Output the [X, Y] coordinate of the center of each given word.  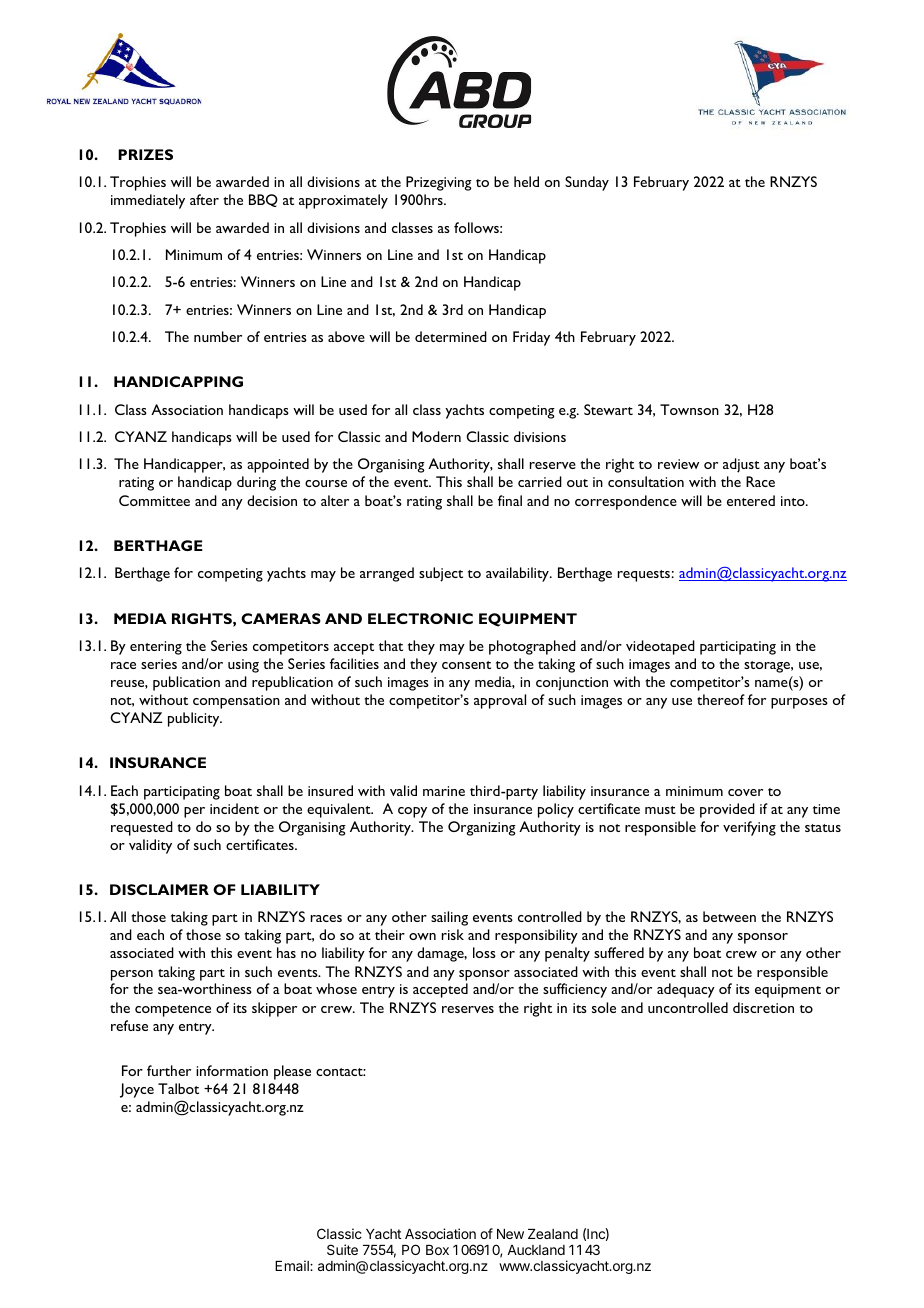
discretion [763, 1007]
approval [500, 701]
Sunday [587, 183]
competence [173, 1011]
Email [293, 1265]
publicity [195, 719]
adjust [741, 465]
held [526, 181]
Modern [436, 436]
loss [484, 952]
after [204, 199]
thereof [721, 699]
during [256, 483]
